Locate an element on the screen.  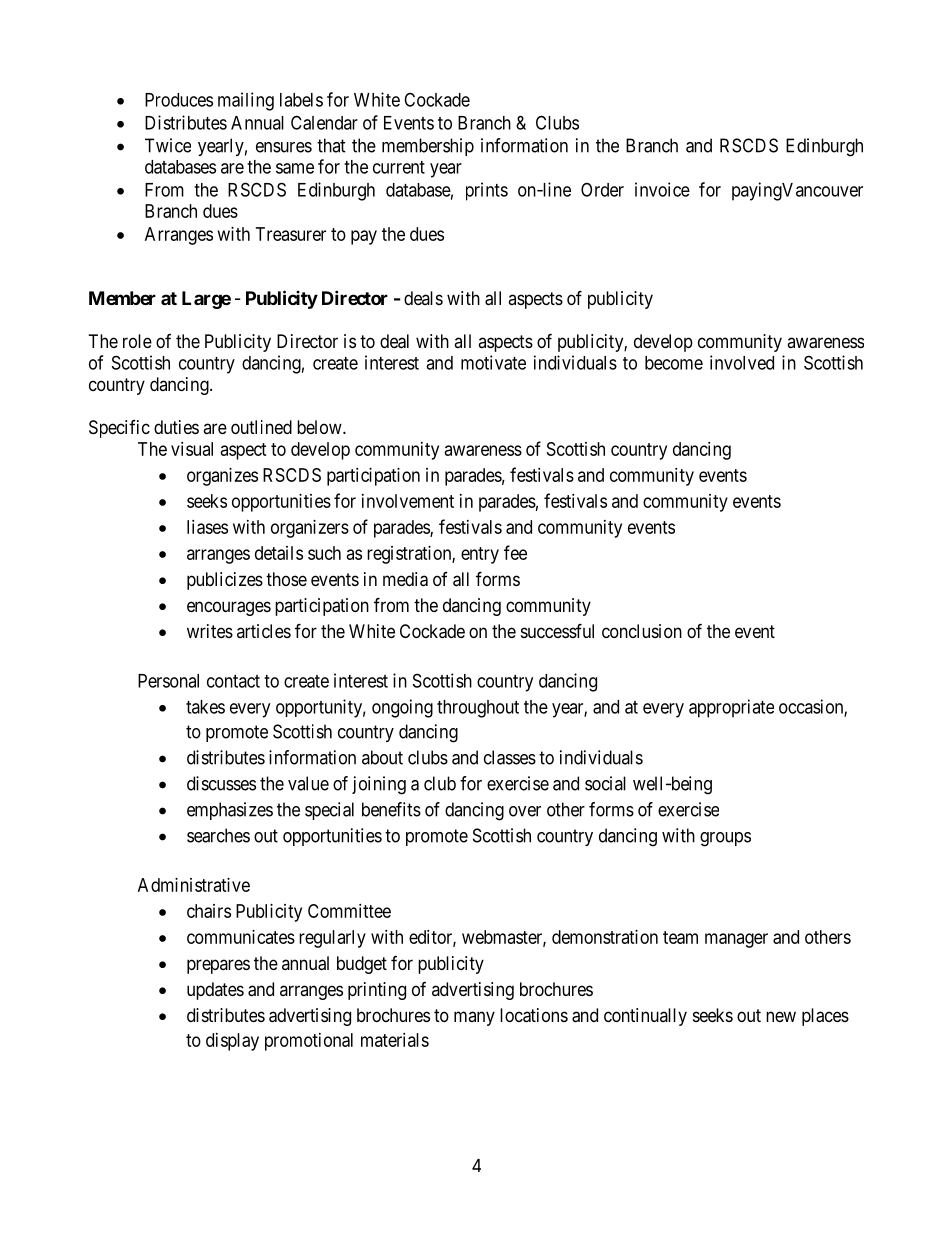
updates is located at coordinates (215, 991).
